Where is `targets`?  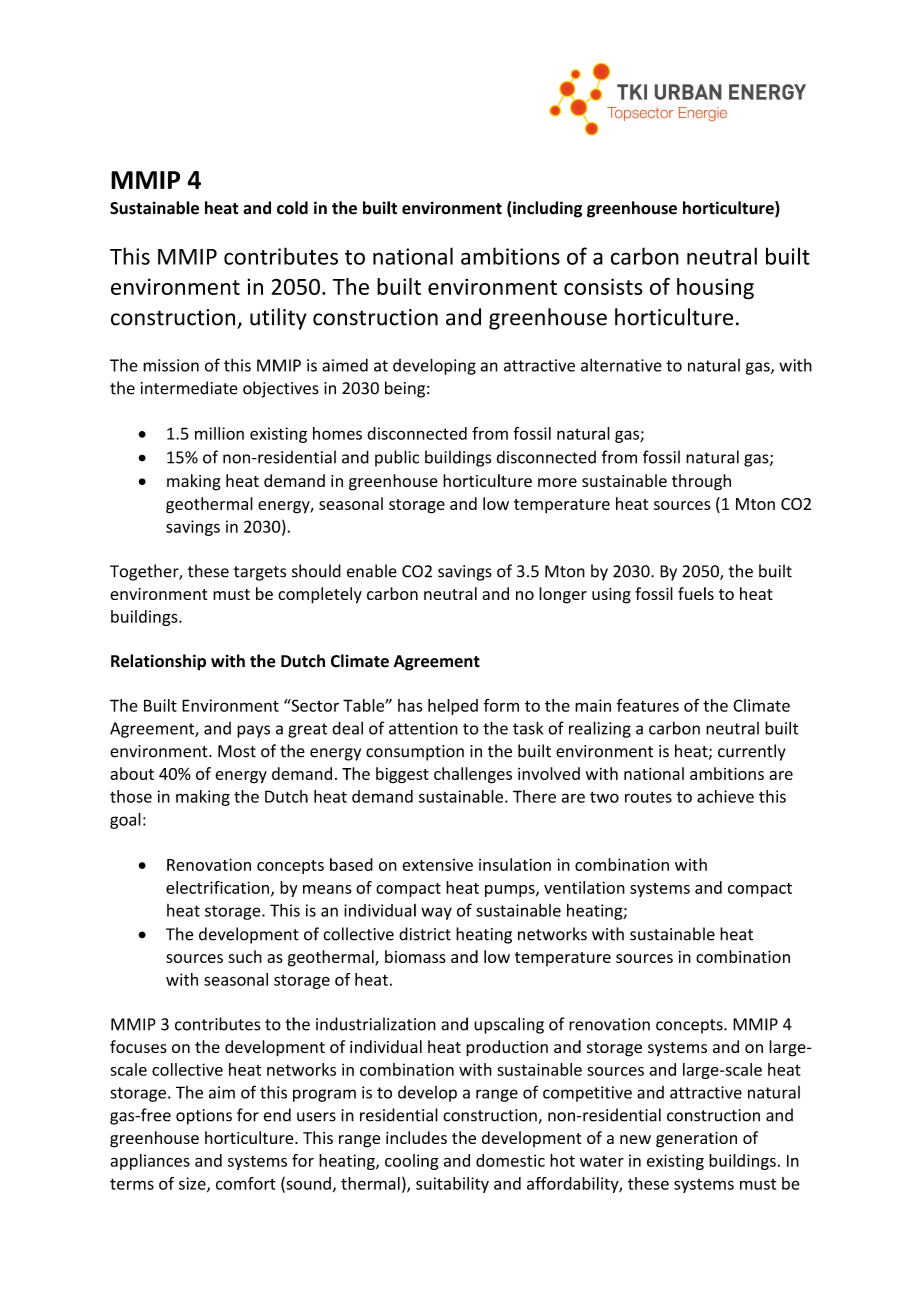 targets is located at coordinates (260, 573).
